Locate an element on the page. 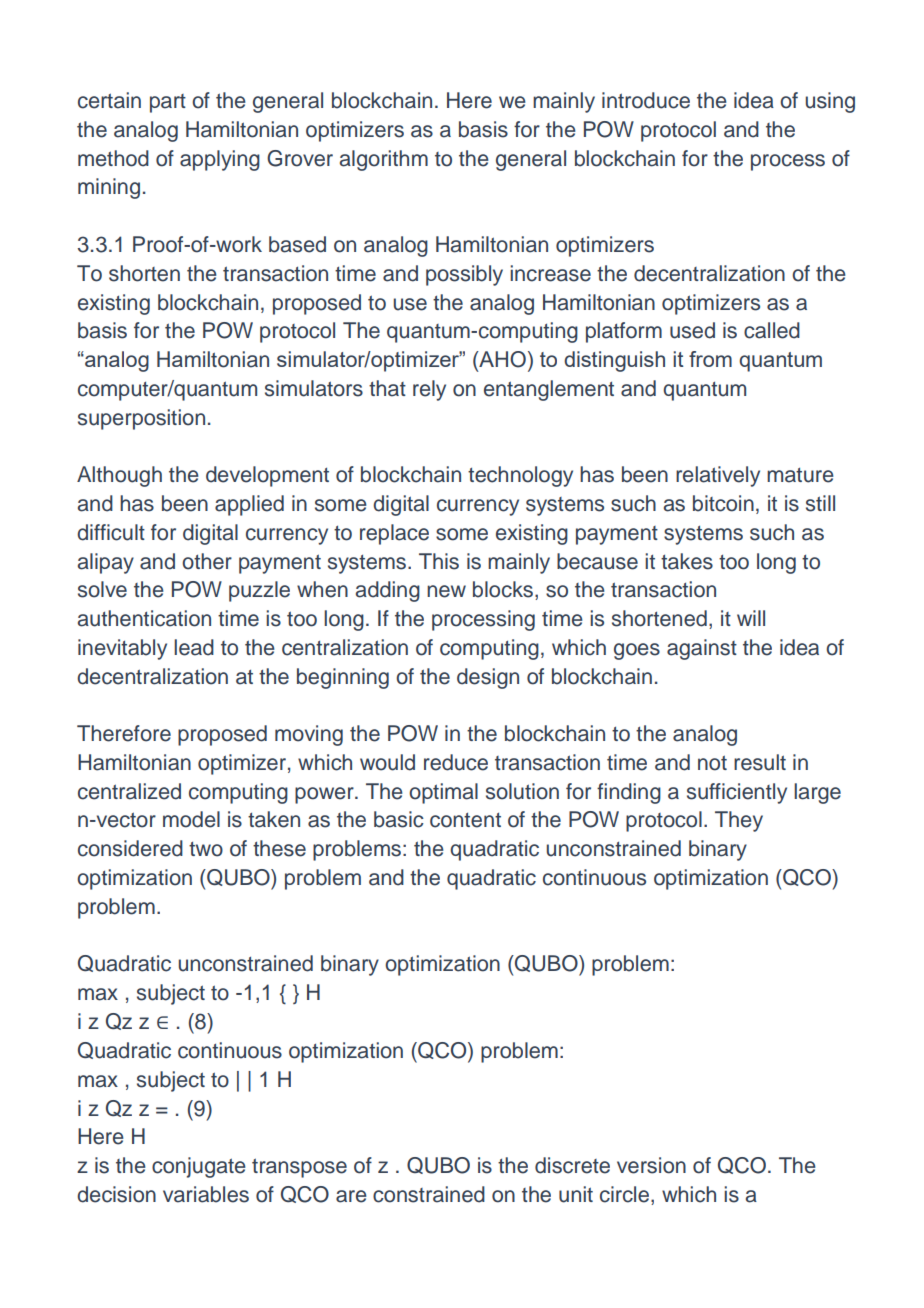 The width and height of the page is (924, 1308). using is located at coordinates (830, 102).
